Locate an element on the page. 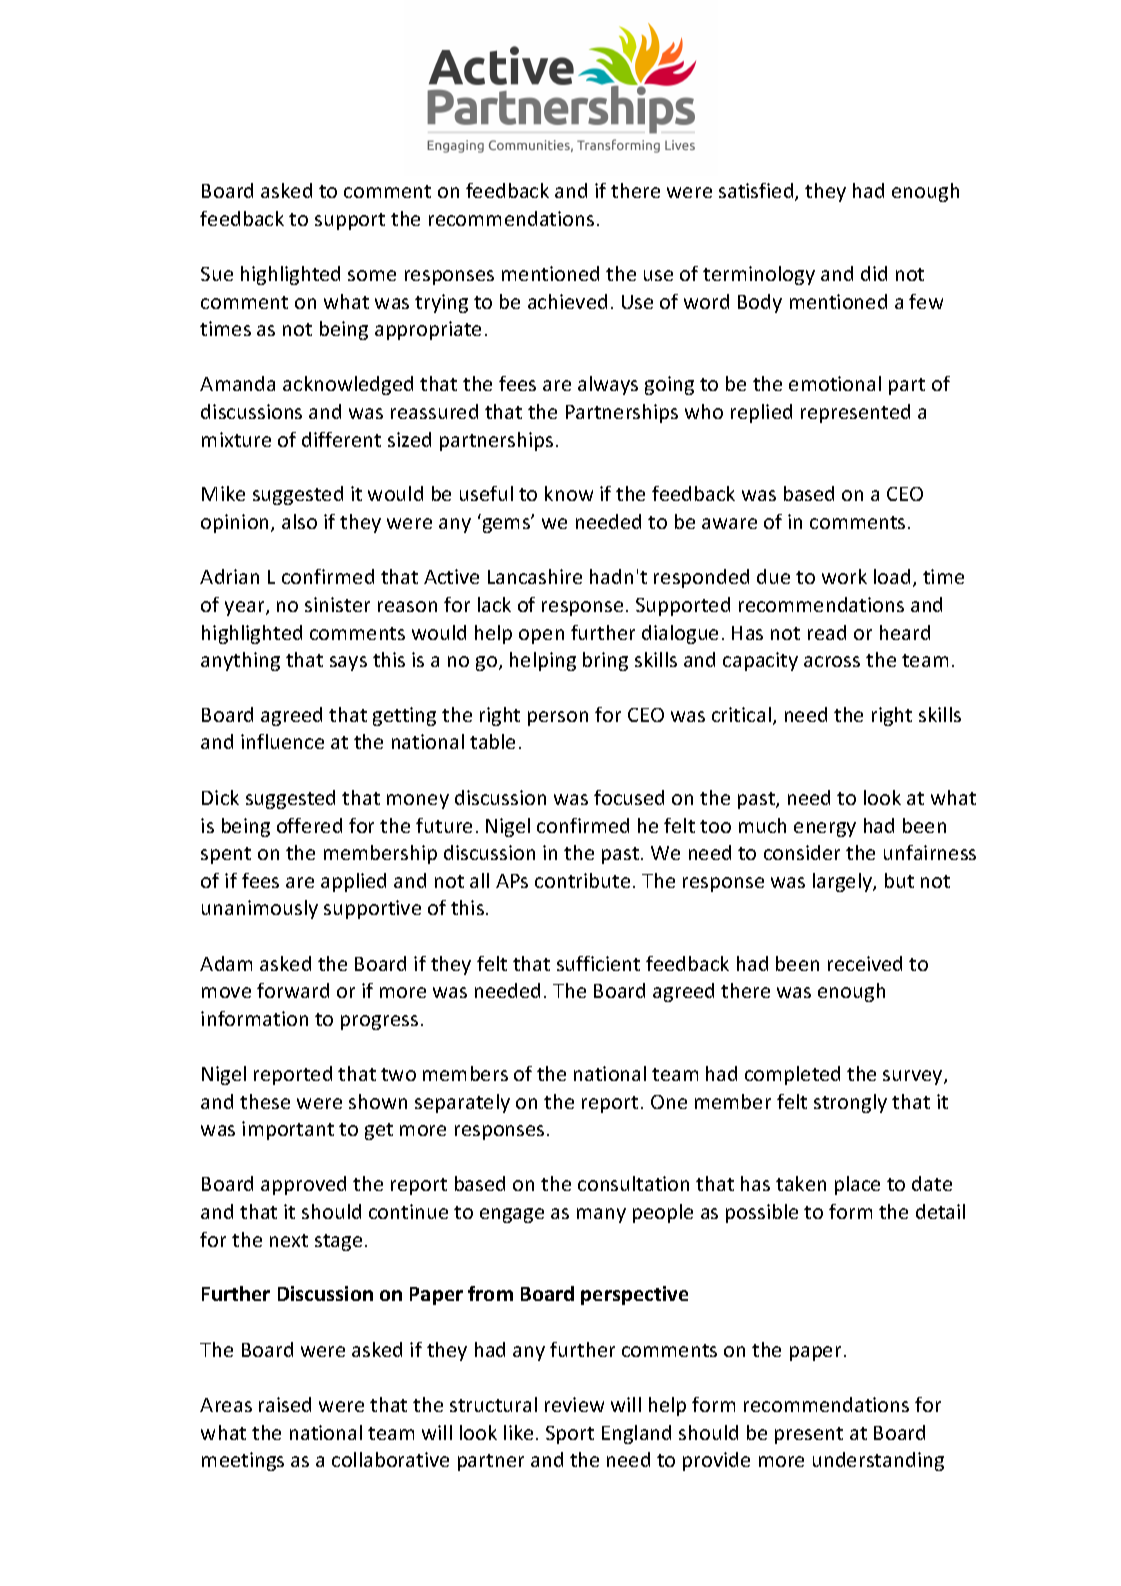 The height and width of the document is (1586, 1121). achieved is located at coordinates (567, 301).
